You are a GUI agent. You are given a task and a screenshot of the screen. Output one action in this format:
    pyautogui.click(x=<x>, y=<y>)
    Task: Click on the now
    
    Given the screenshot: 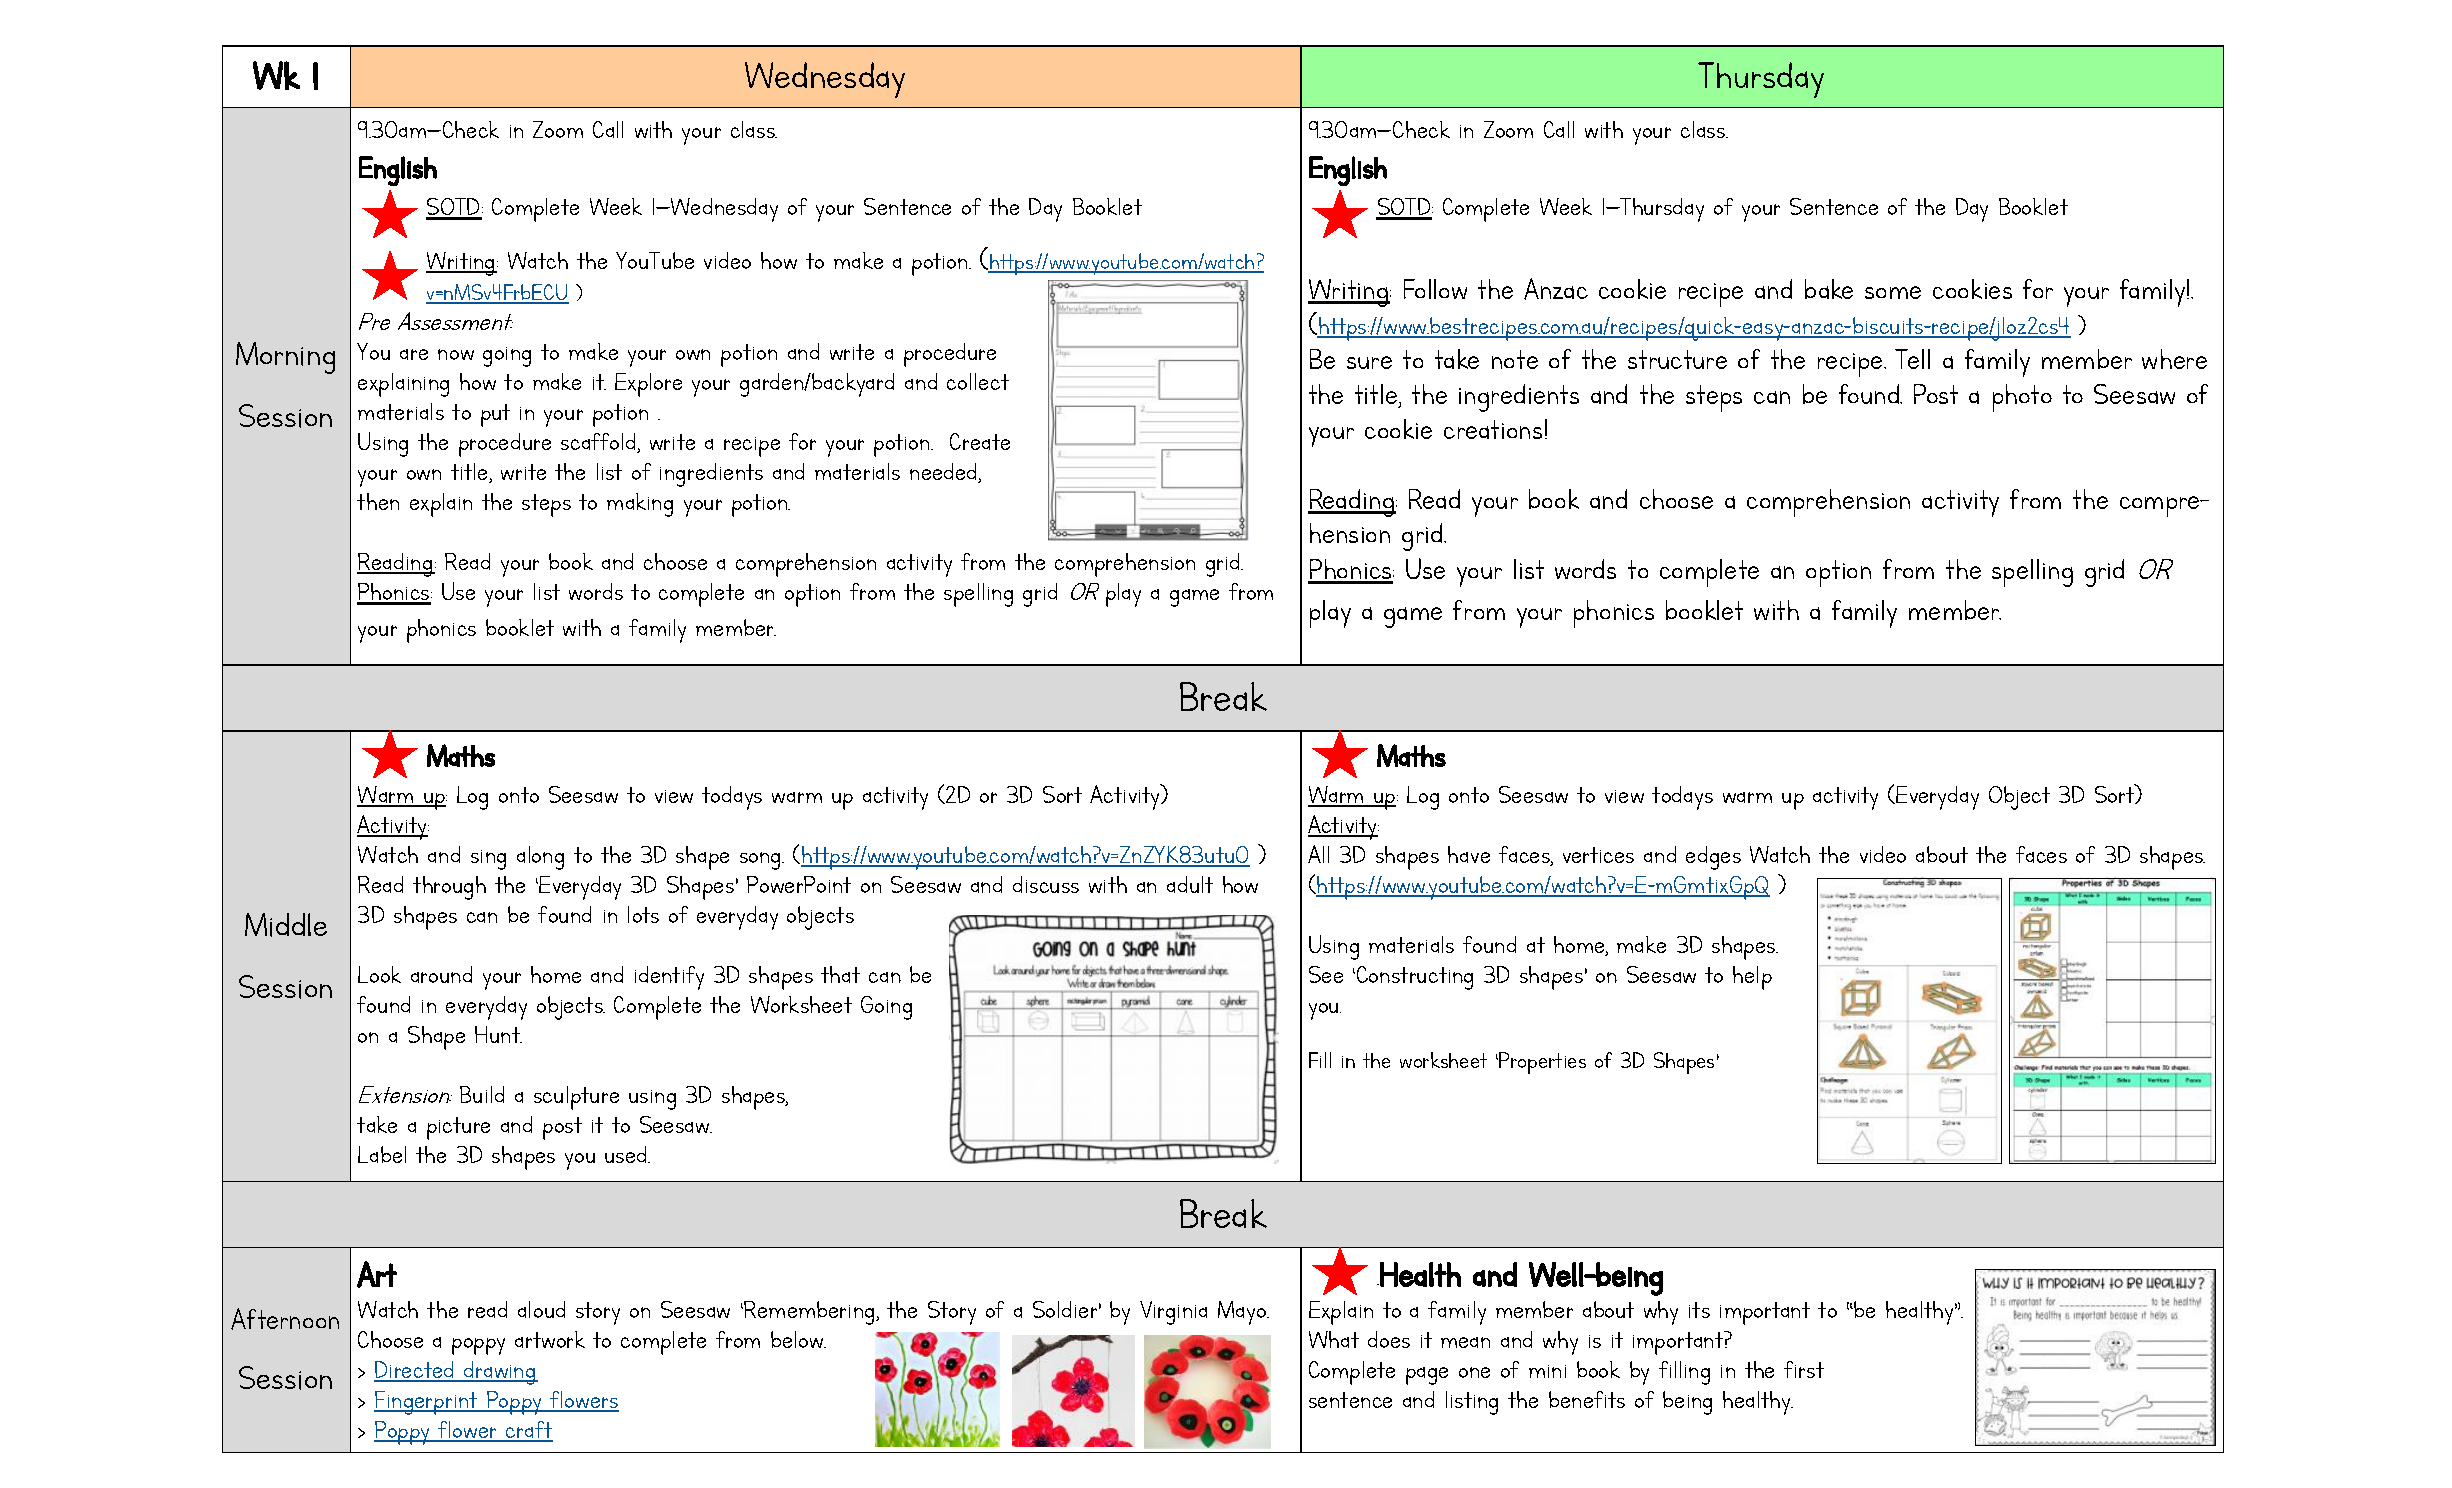 What is the action you would take?
    pyautogui.click(x=456, y=354)
